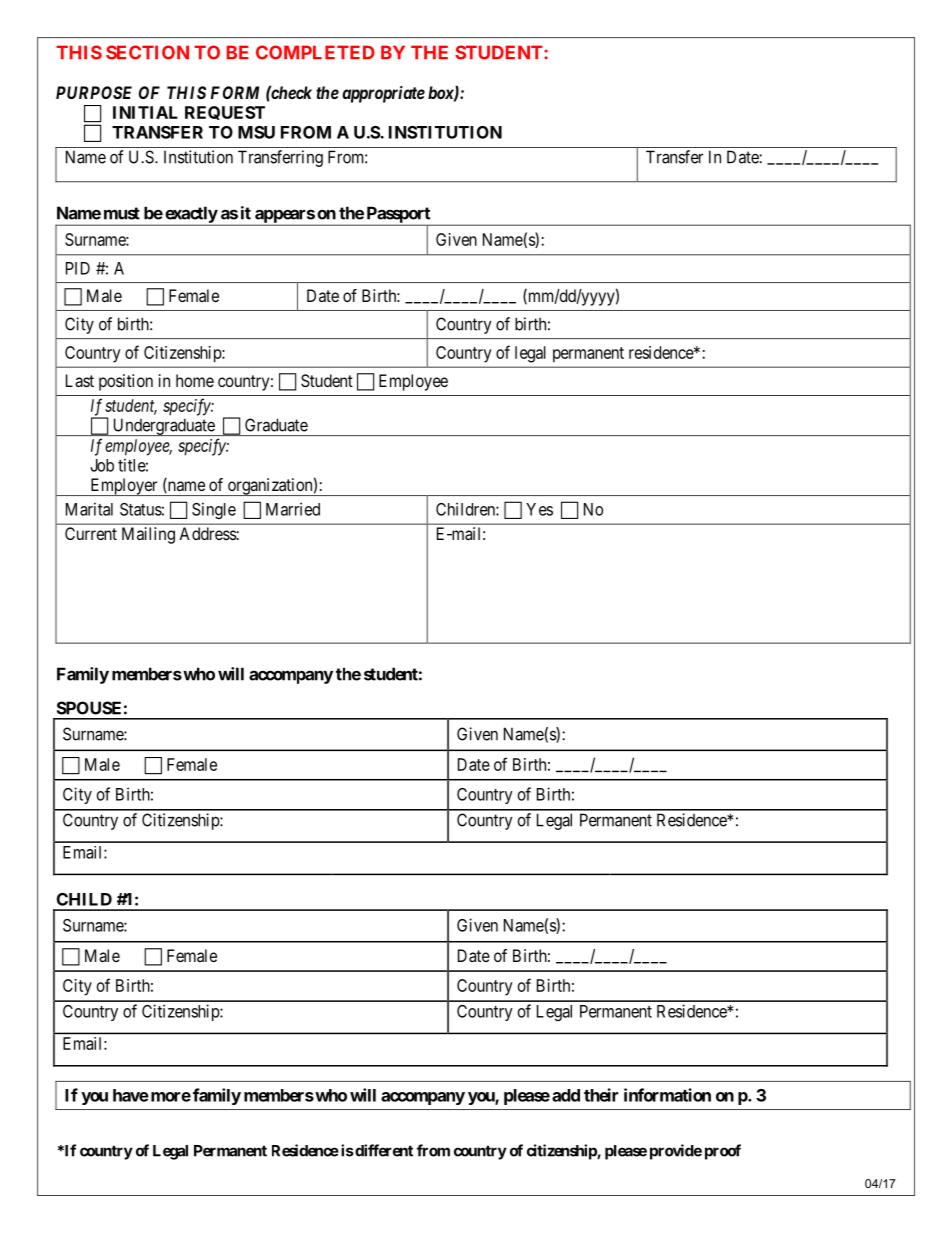 This screenshot has width=952, height=1233. What do you see at coordinates (383, 1150) in the screenshot?
I see `different` at bounding box center [383, 1150].
